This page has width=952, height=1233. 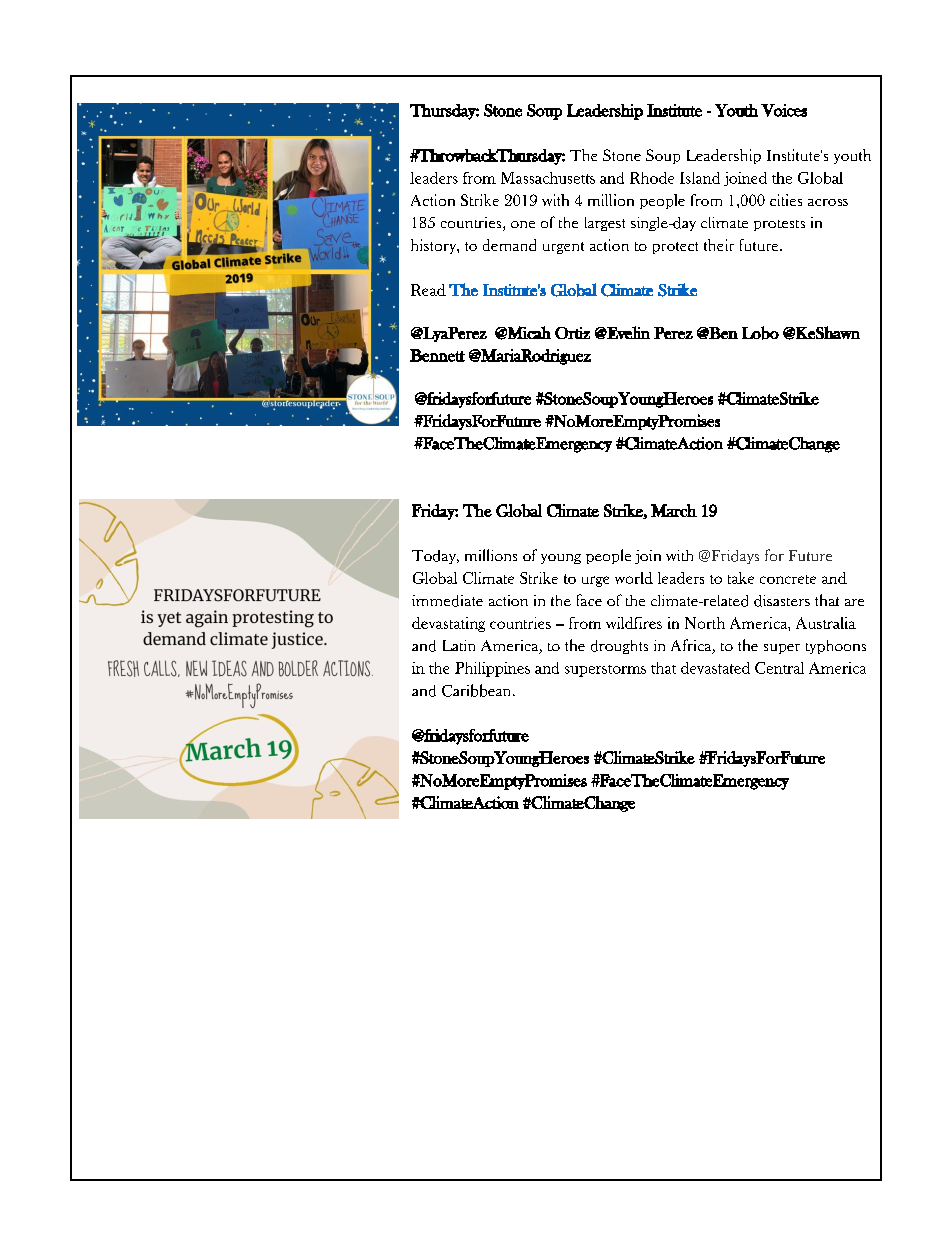 What do you see at coordinates (674, 510) in the page?
I see `March` at bounding box center [674, 510].
